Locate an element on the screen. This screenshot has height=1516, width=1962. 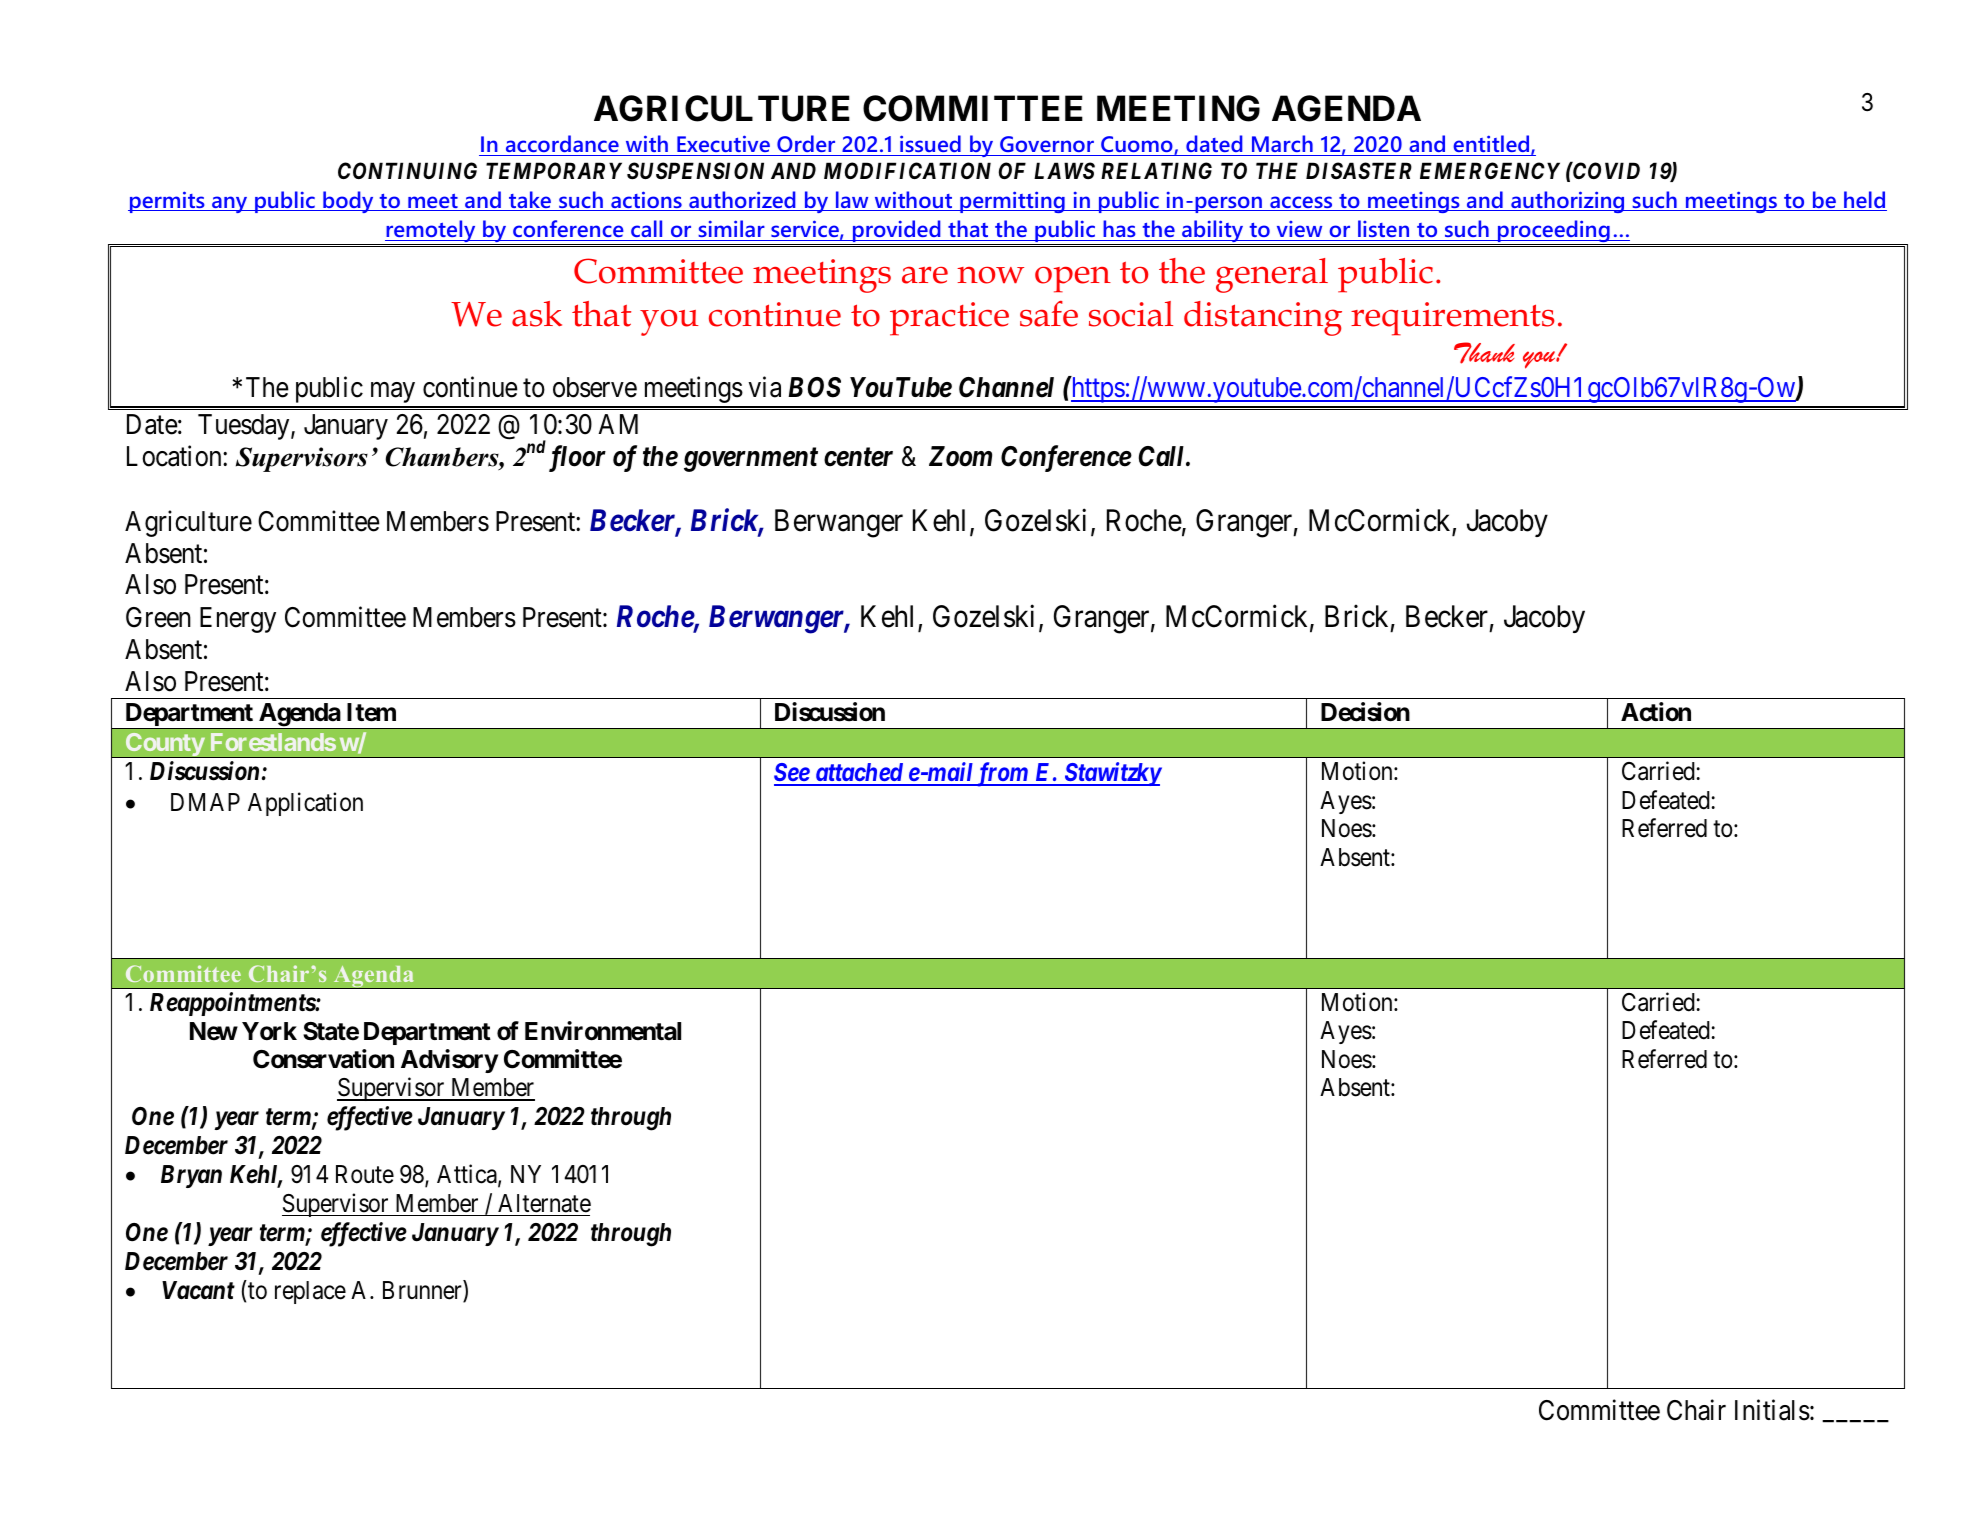
body is located at coordinates (348, 202).
